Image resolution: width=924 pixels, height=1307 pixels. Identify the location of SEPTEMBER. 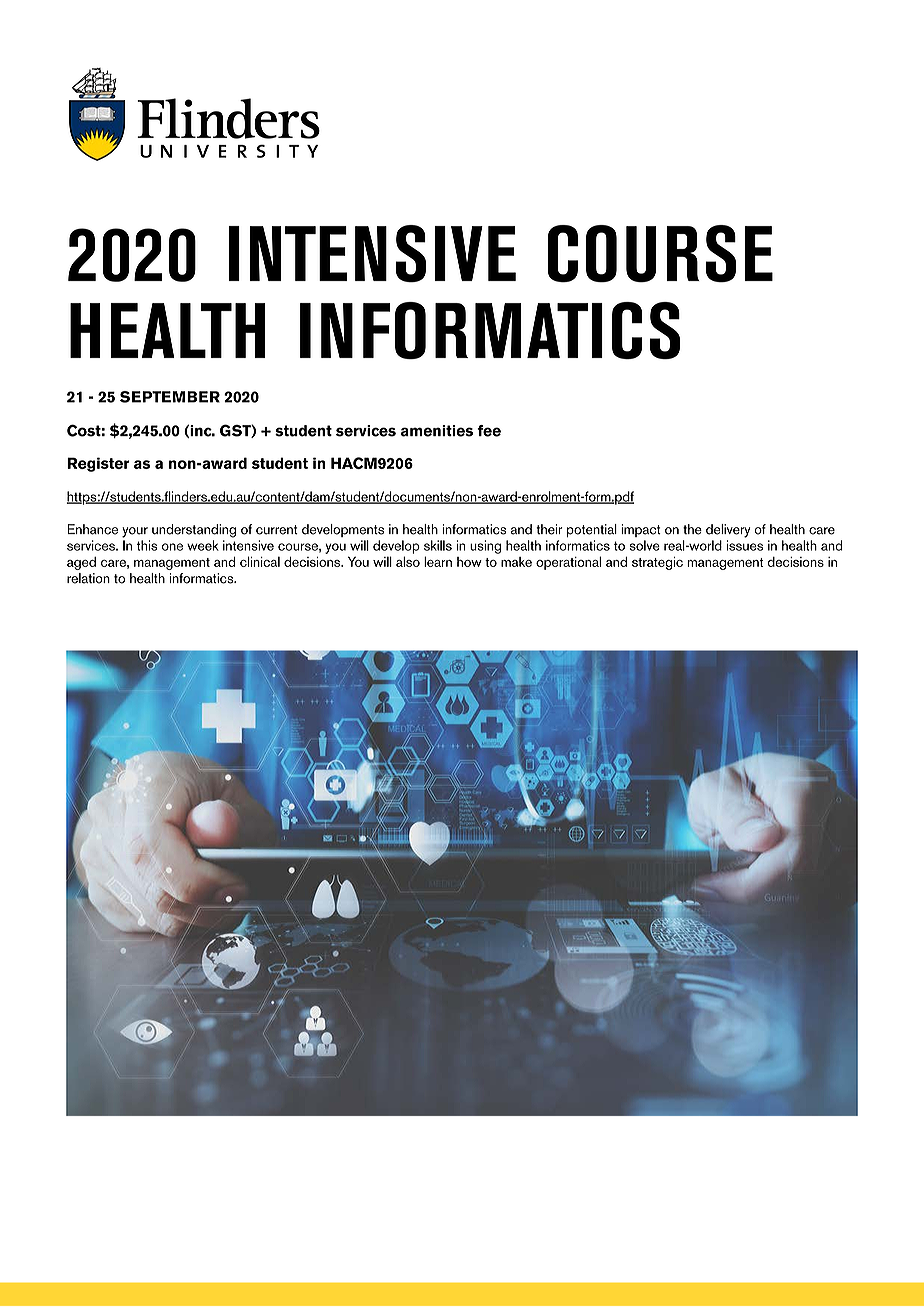
(170, 397).
